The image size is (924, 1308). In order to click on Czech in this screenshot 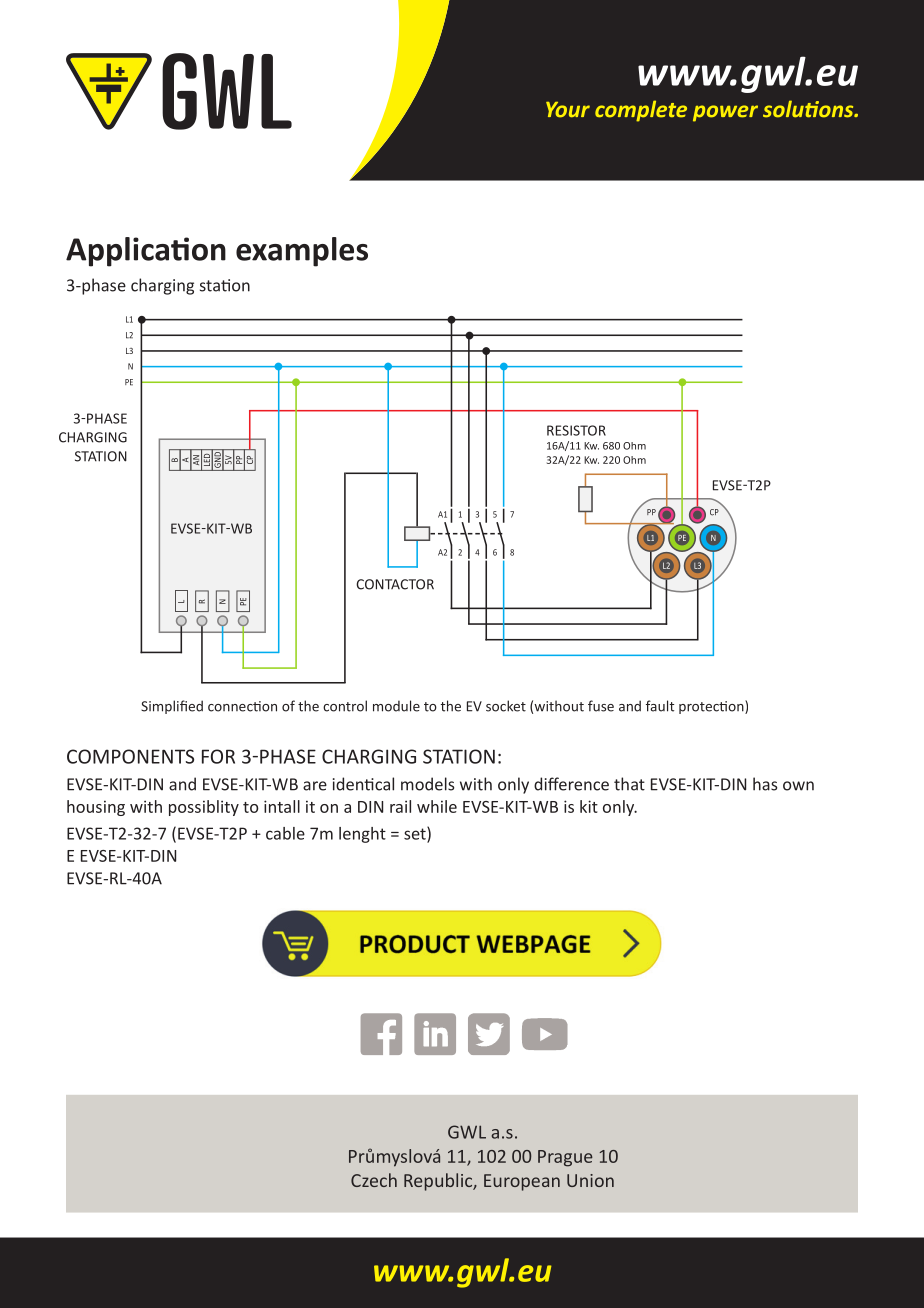, I will do `click(374, 1180)`.
